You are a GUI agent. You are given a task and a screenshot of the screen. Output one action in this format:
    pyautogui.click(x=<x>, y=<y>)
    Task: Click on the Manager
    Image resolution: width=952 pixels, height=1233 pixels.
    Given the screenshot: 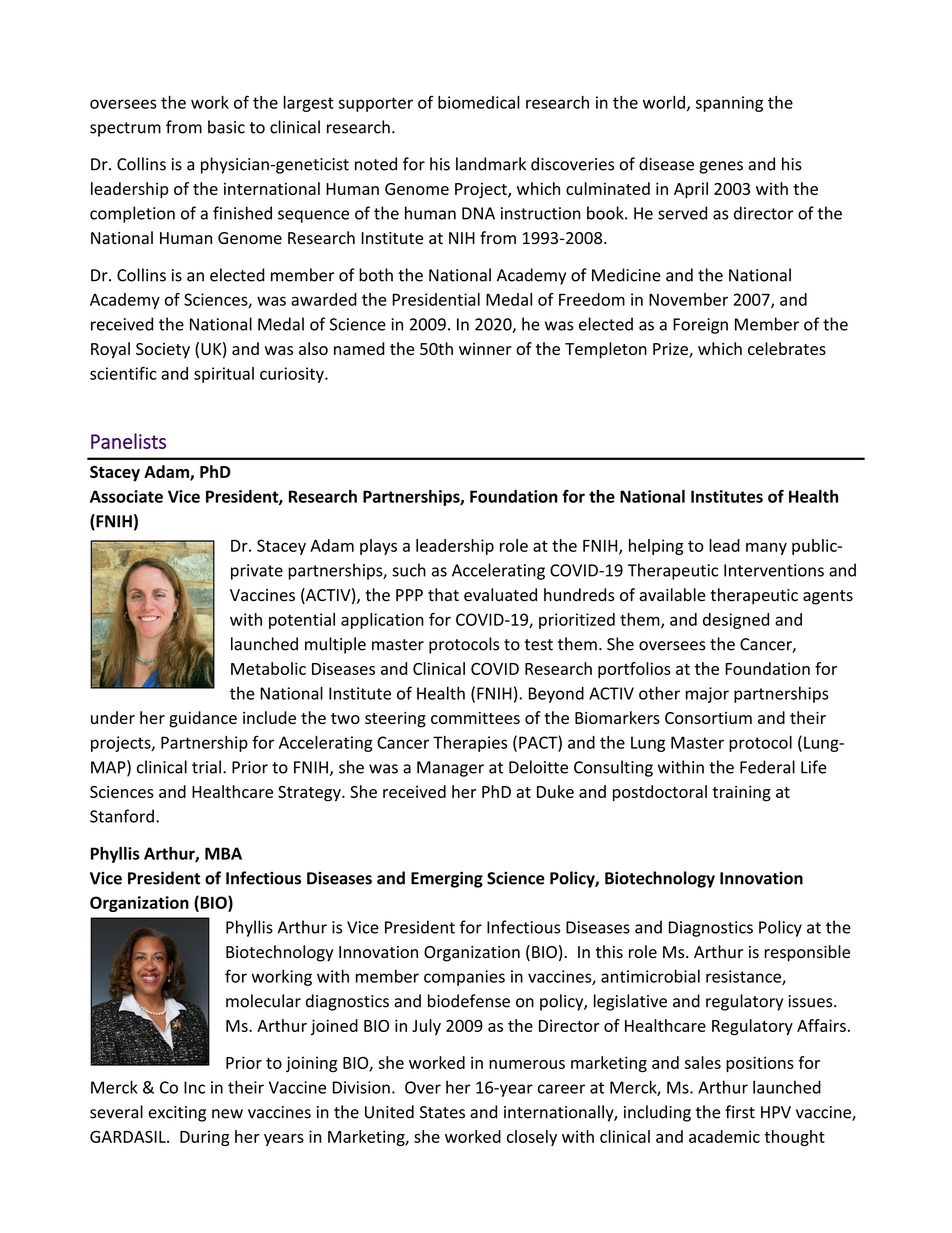 What is the action you would take?
    pyautogui.click(x=450, y=769)
